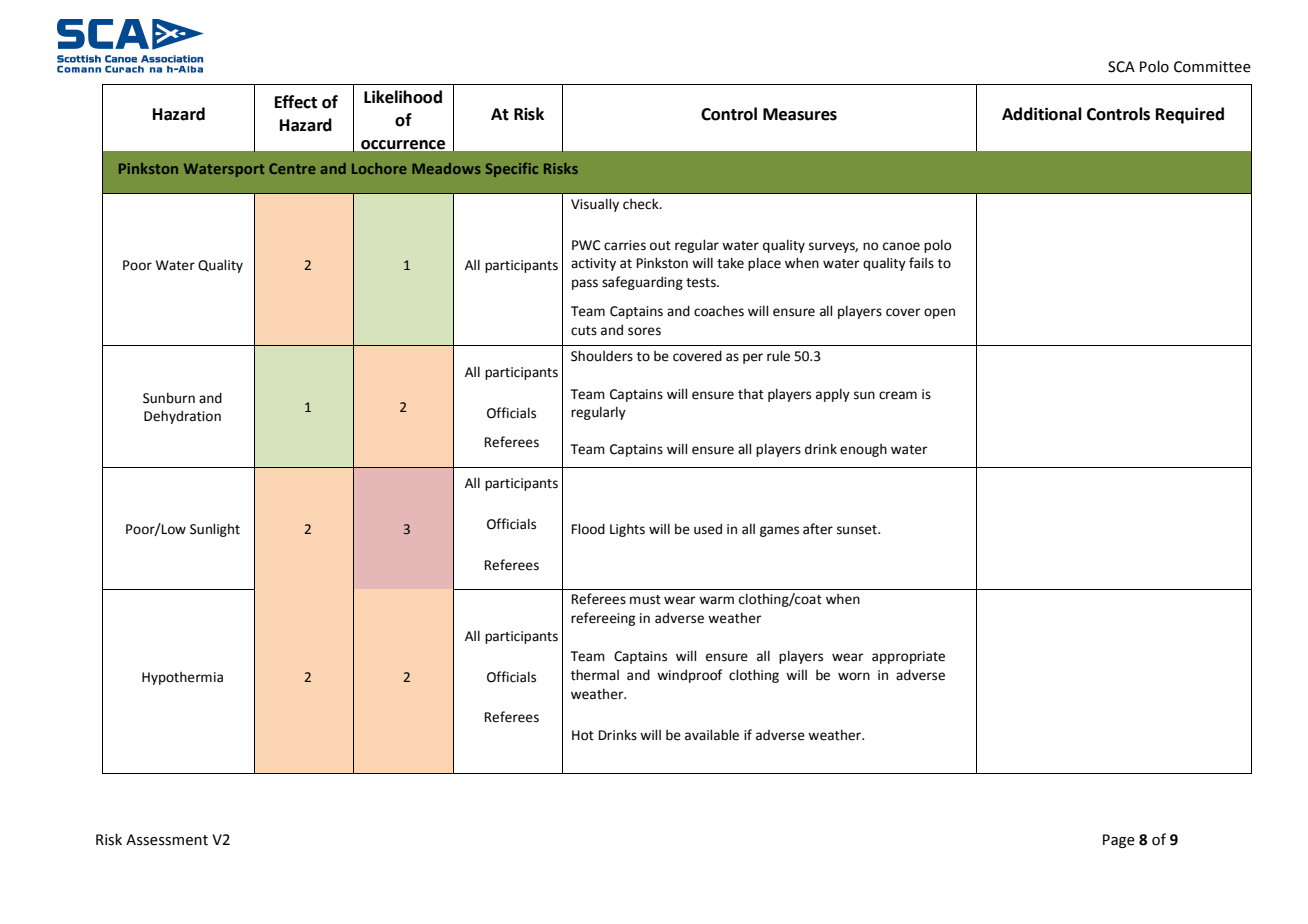  What do you see at coordinates (800, 114) in the screenshot?
I see `Measures` at bounding box center [800, 114].
